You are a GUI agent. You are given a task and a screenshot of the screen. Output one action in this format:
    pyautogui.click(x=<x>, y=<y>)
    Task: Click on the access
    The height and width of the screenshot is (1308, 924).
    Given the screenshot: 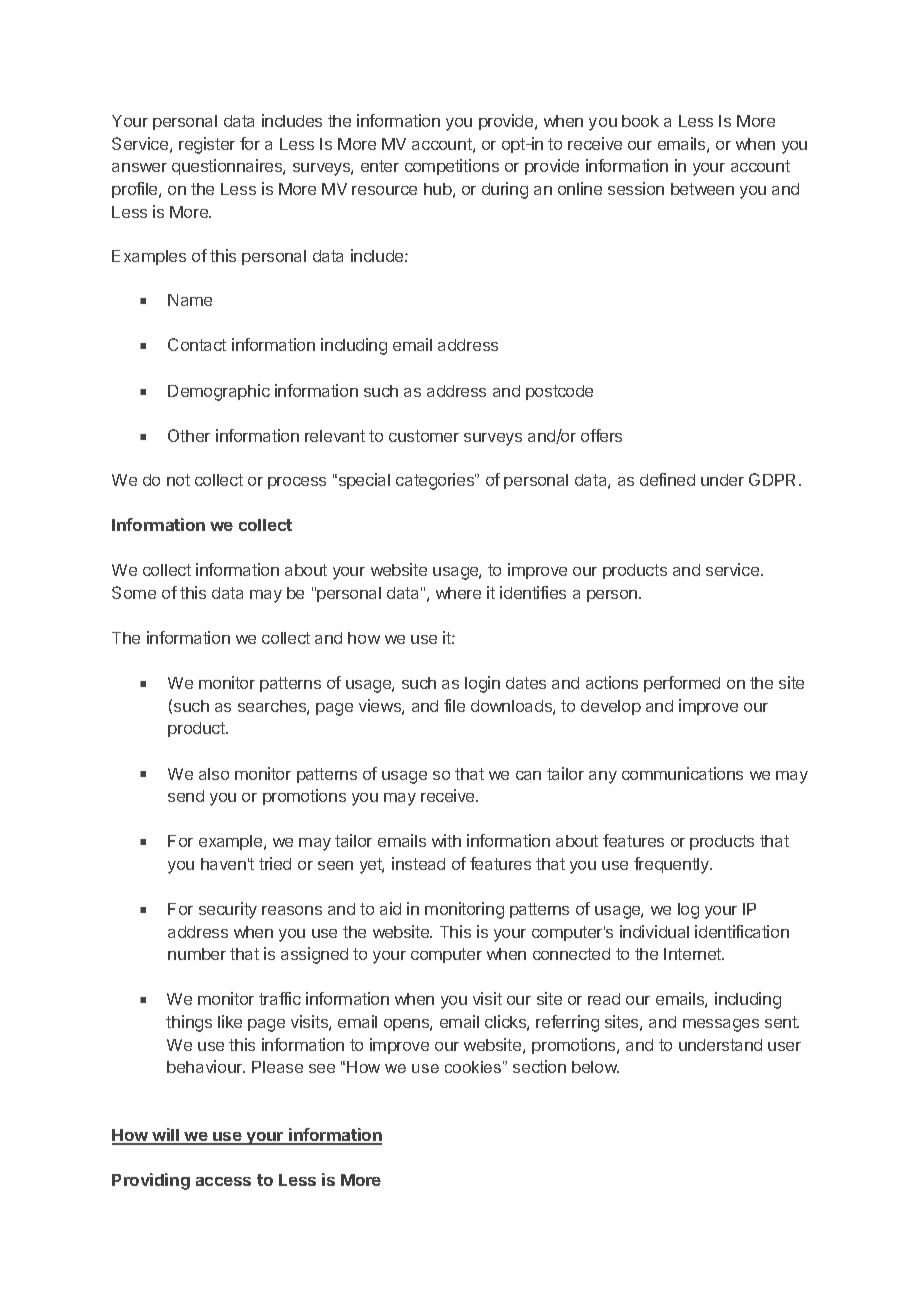 What is the action you would take?
    pyautogui.click(x=223, y=1181)
